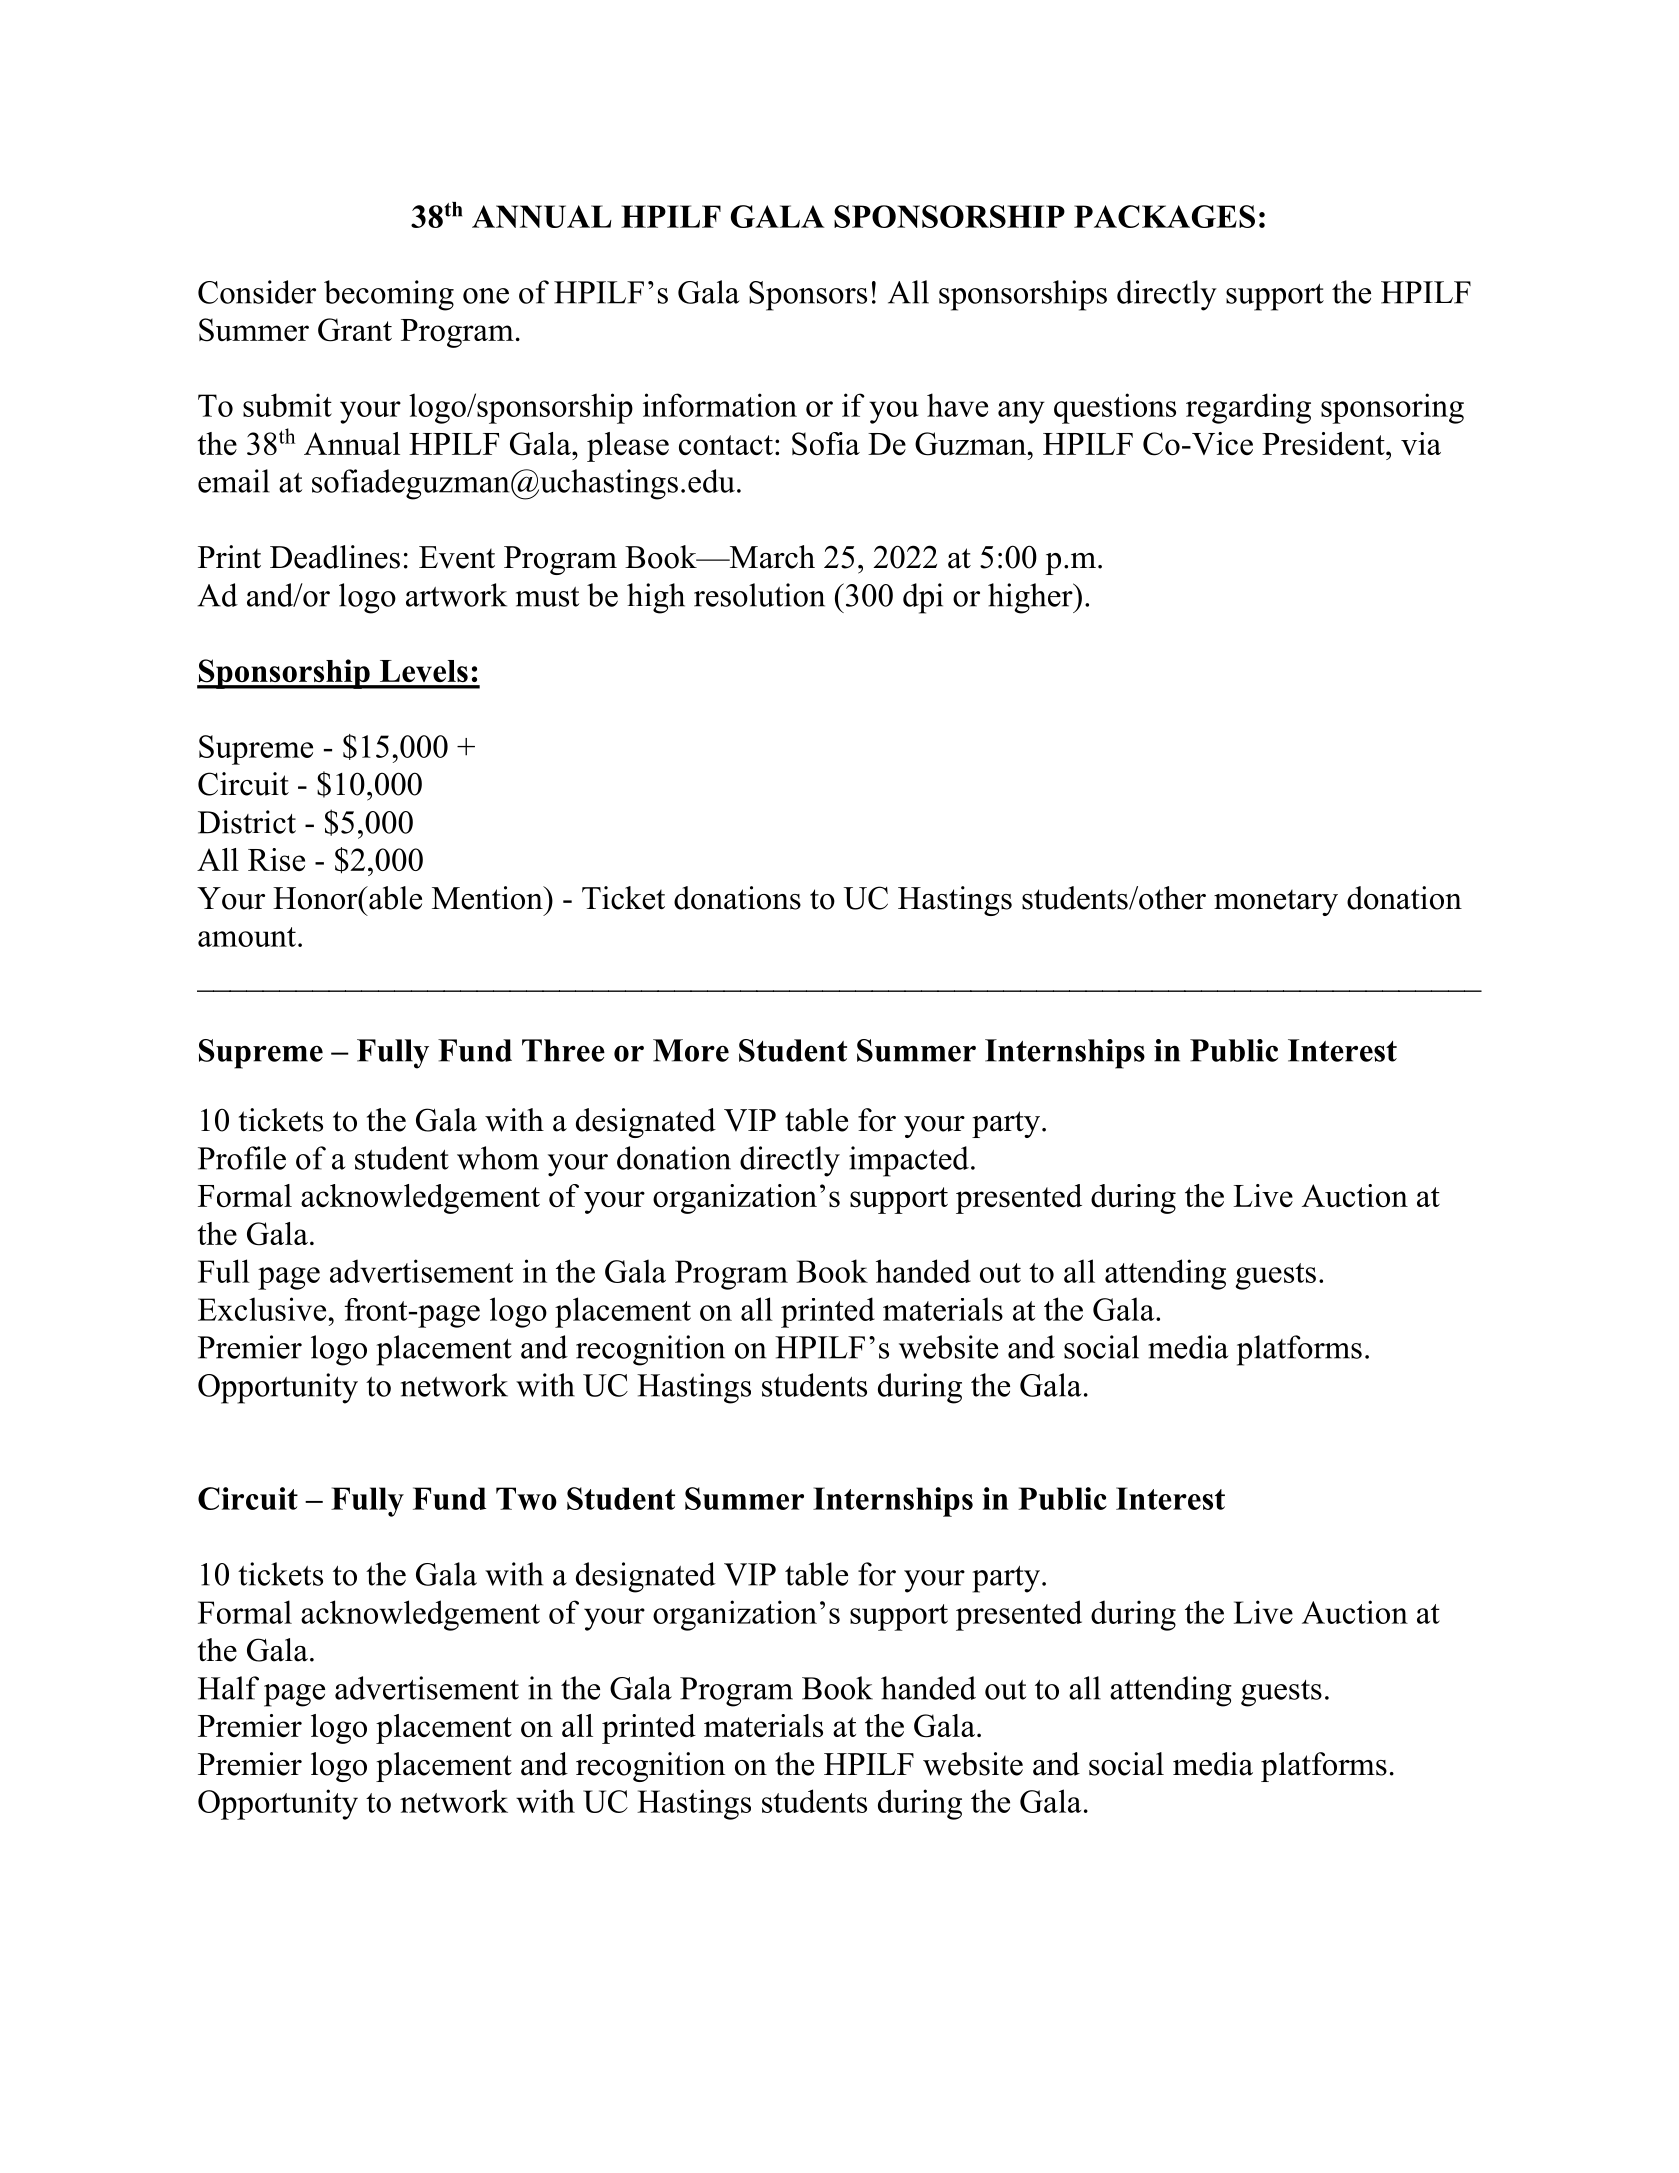 The width and height of the image is (1679, 2173). Describe the element at coordinates (1324, 443) in the image. I see `President` at that location.
